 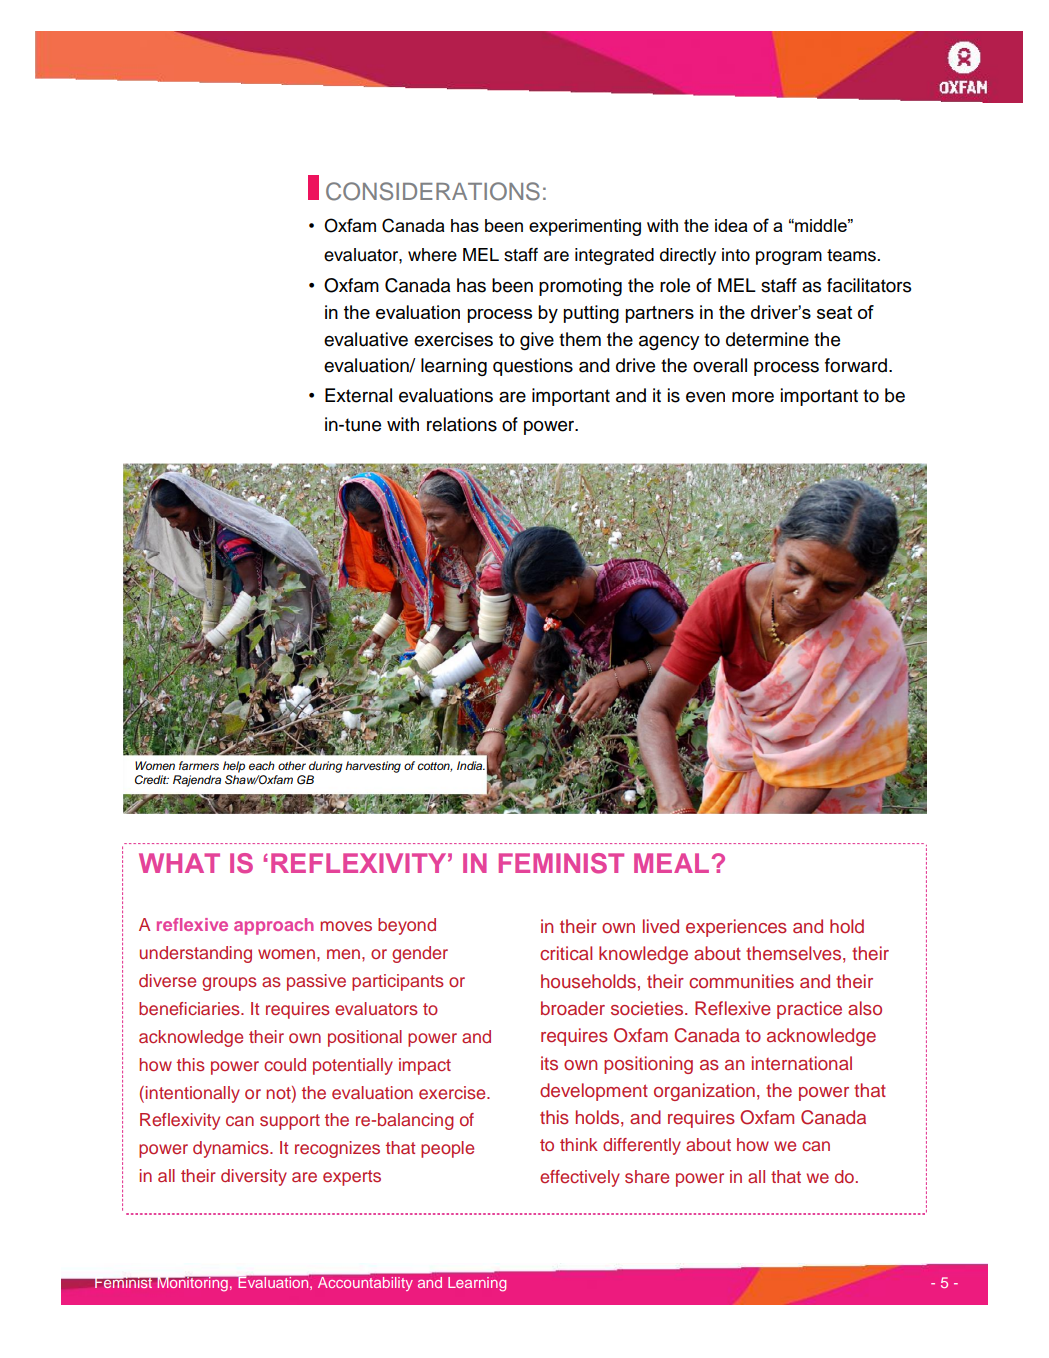 What do you see at coordinates (585, 227) in the screenshot?
I see `experimenting` at bounding box center [585, 227].
